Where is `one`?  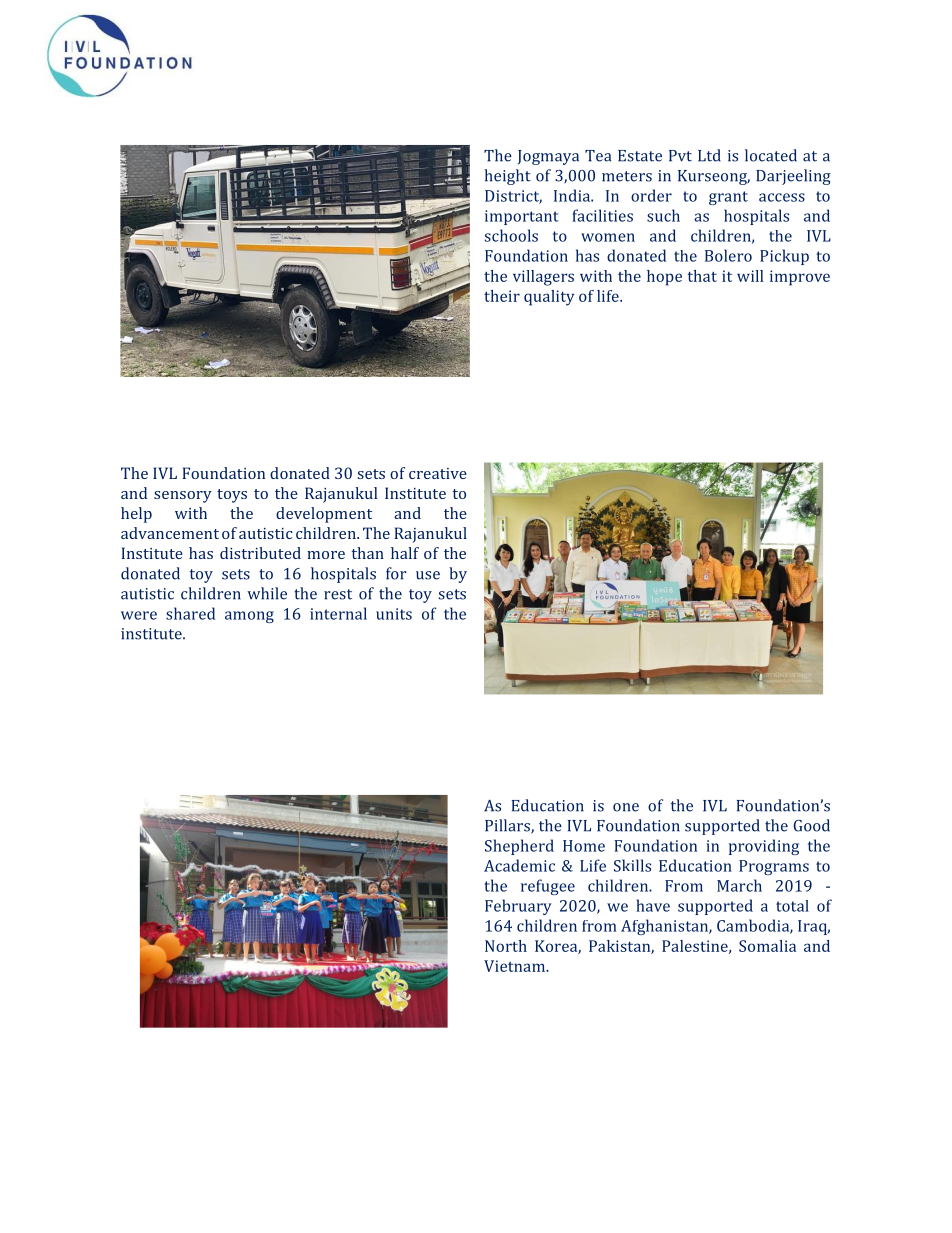
one is located at coordinates (626, 807).
